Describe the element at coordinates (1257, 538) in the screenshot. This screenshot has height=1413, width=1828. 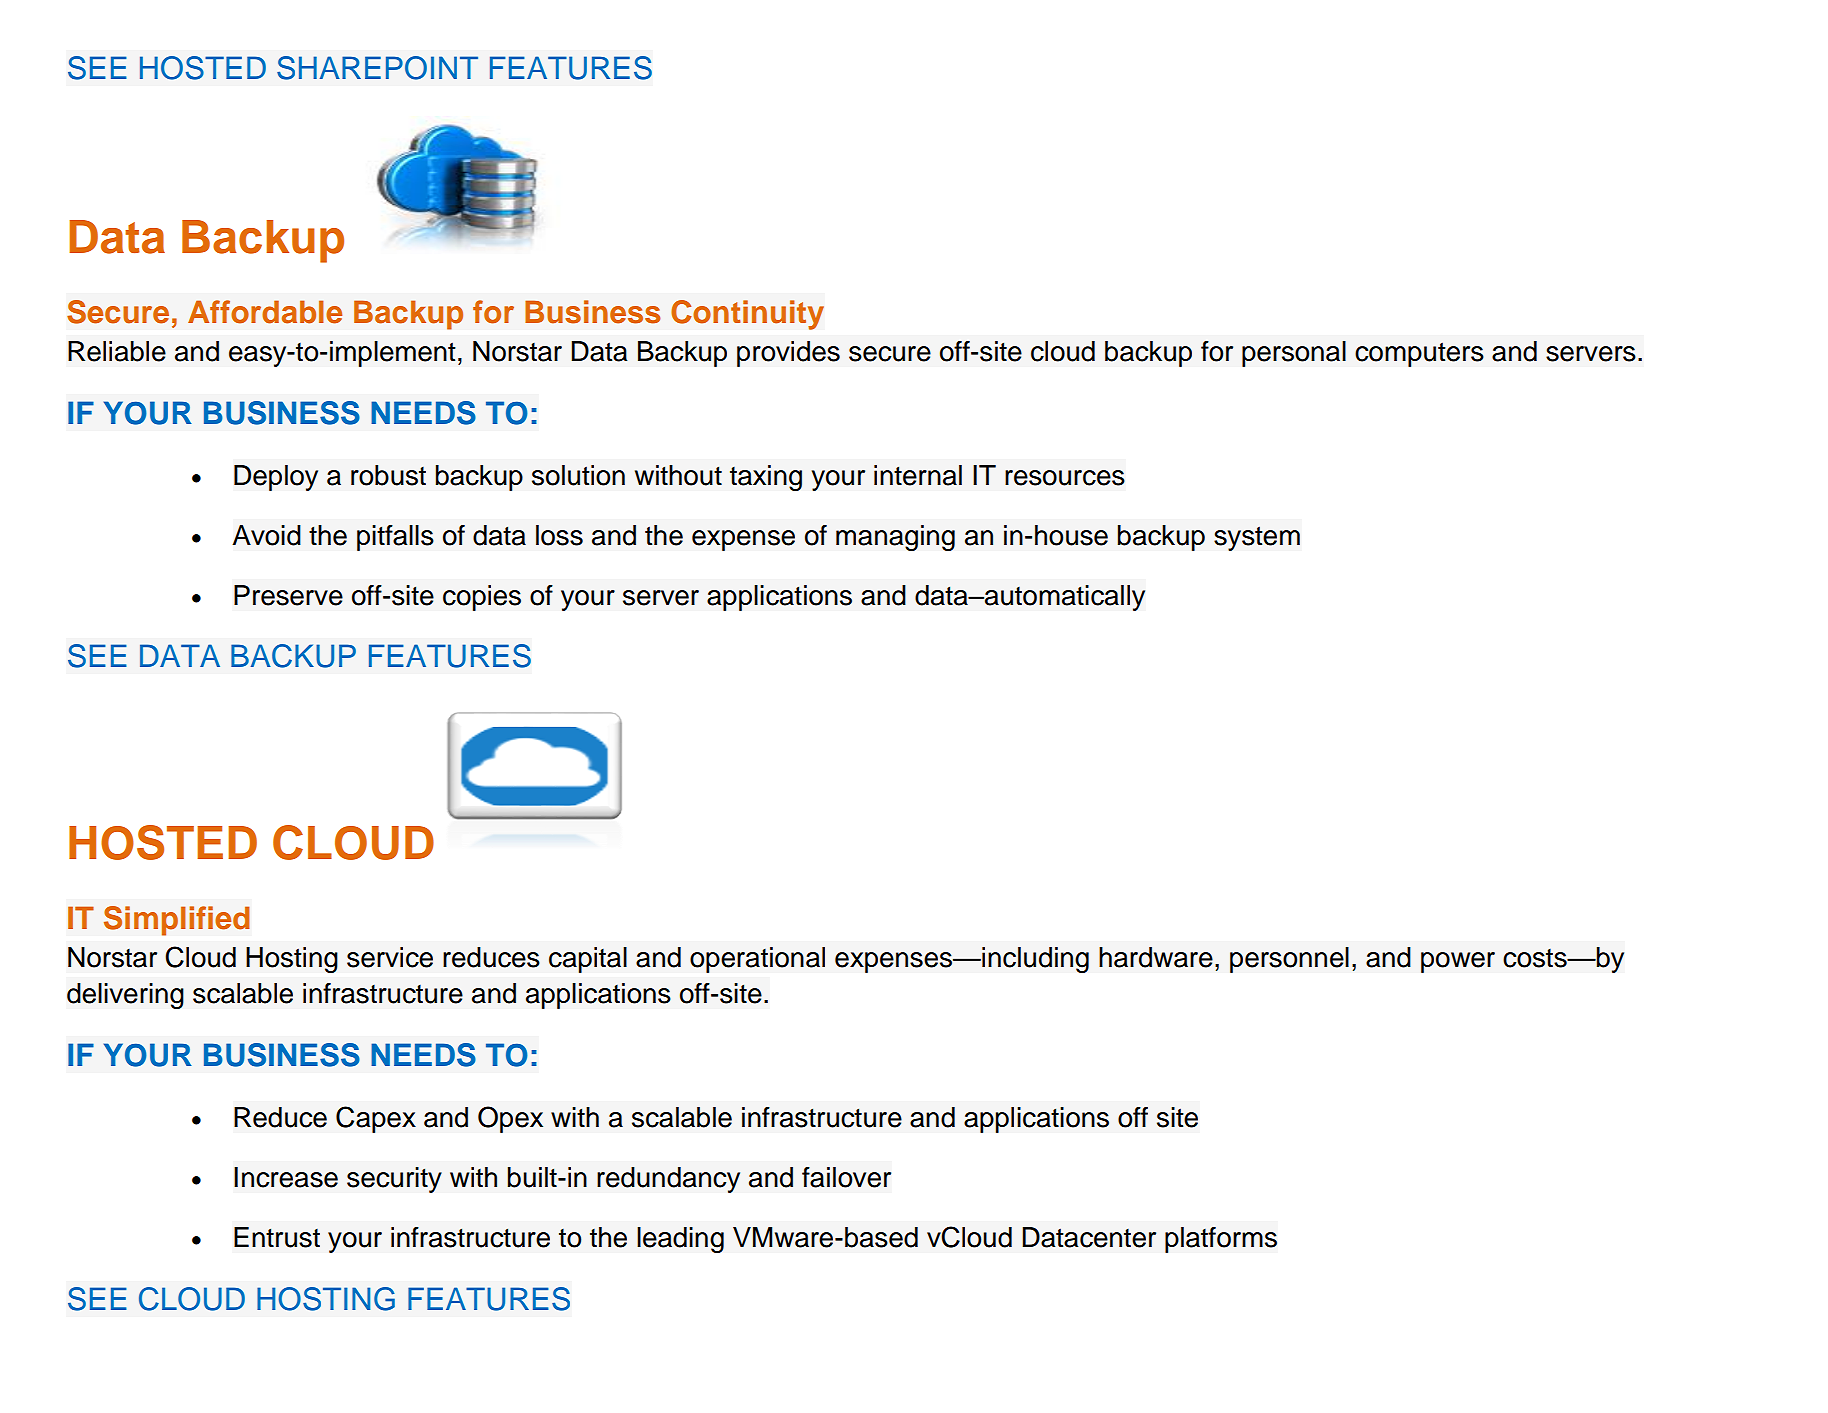
I see `system` at that location.
